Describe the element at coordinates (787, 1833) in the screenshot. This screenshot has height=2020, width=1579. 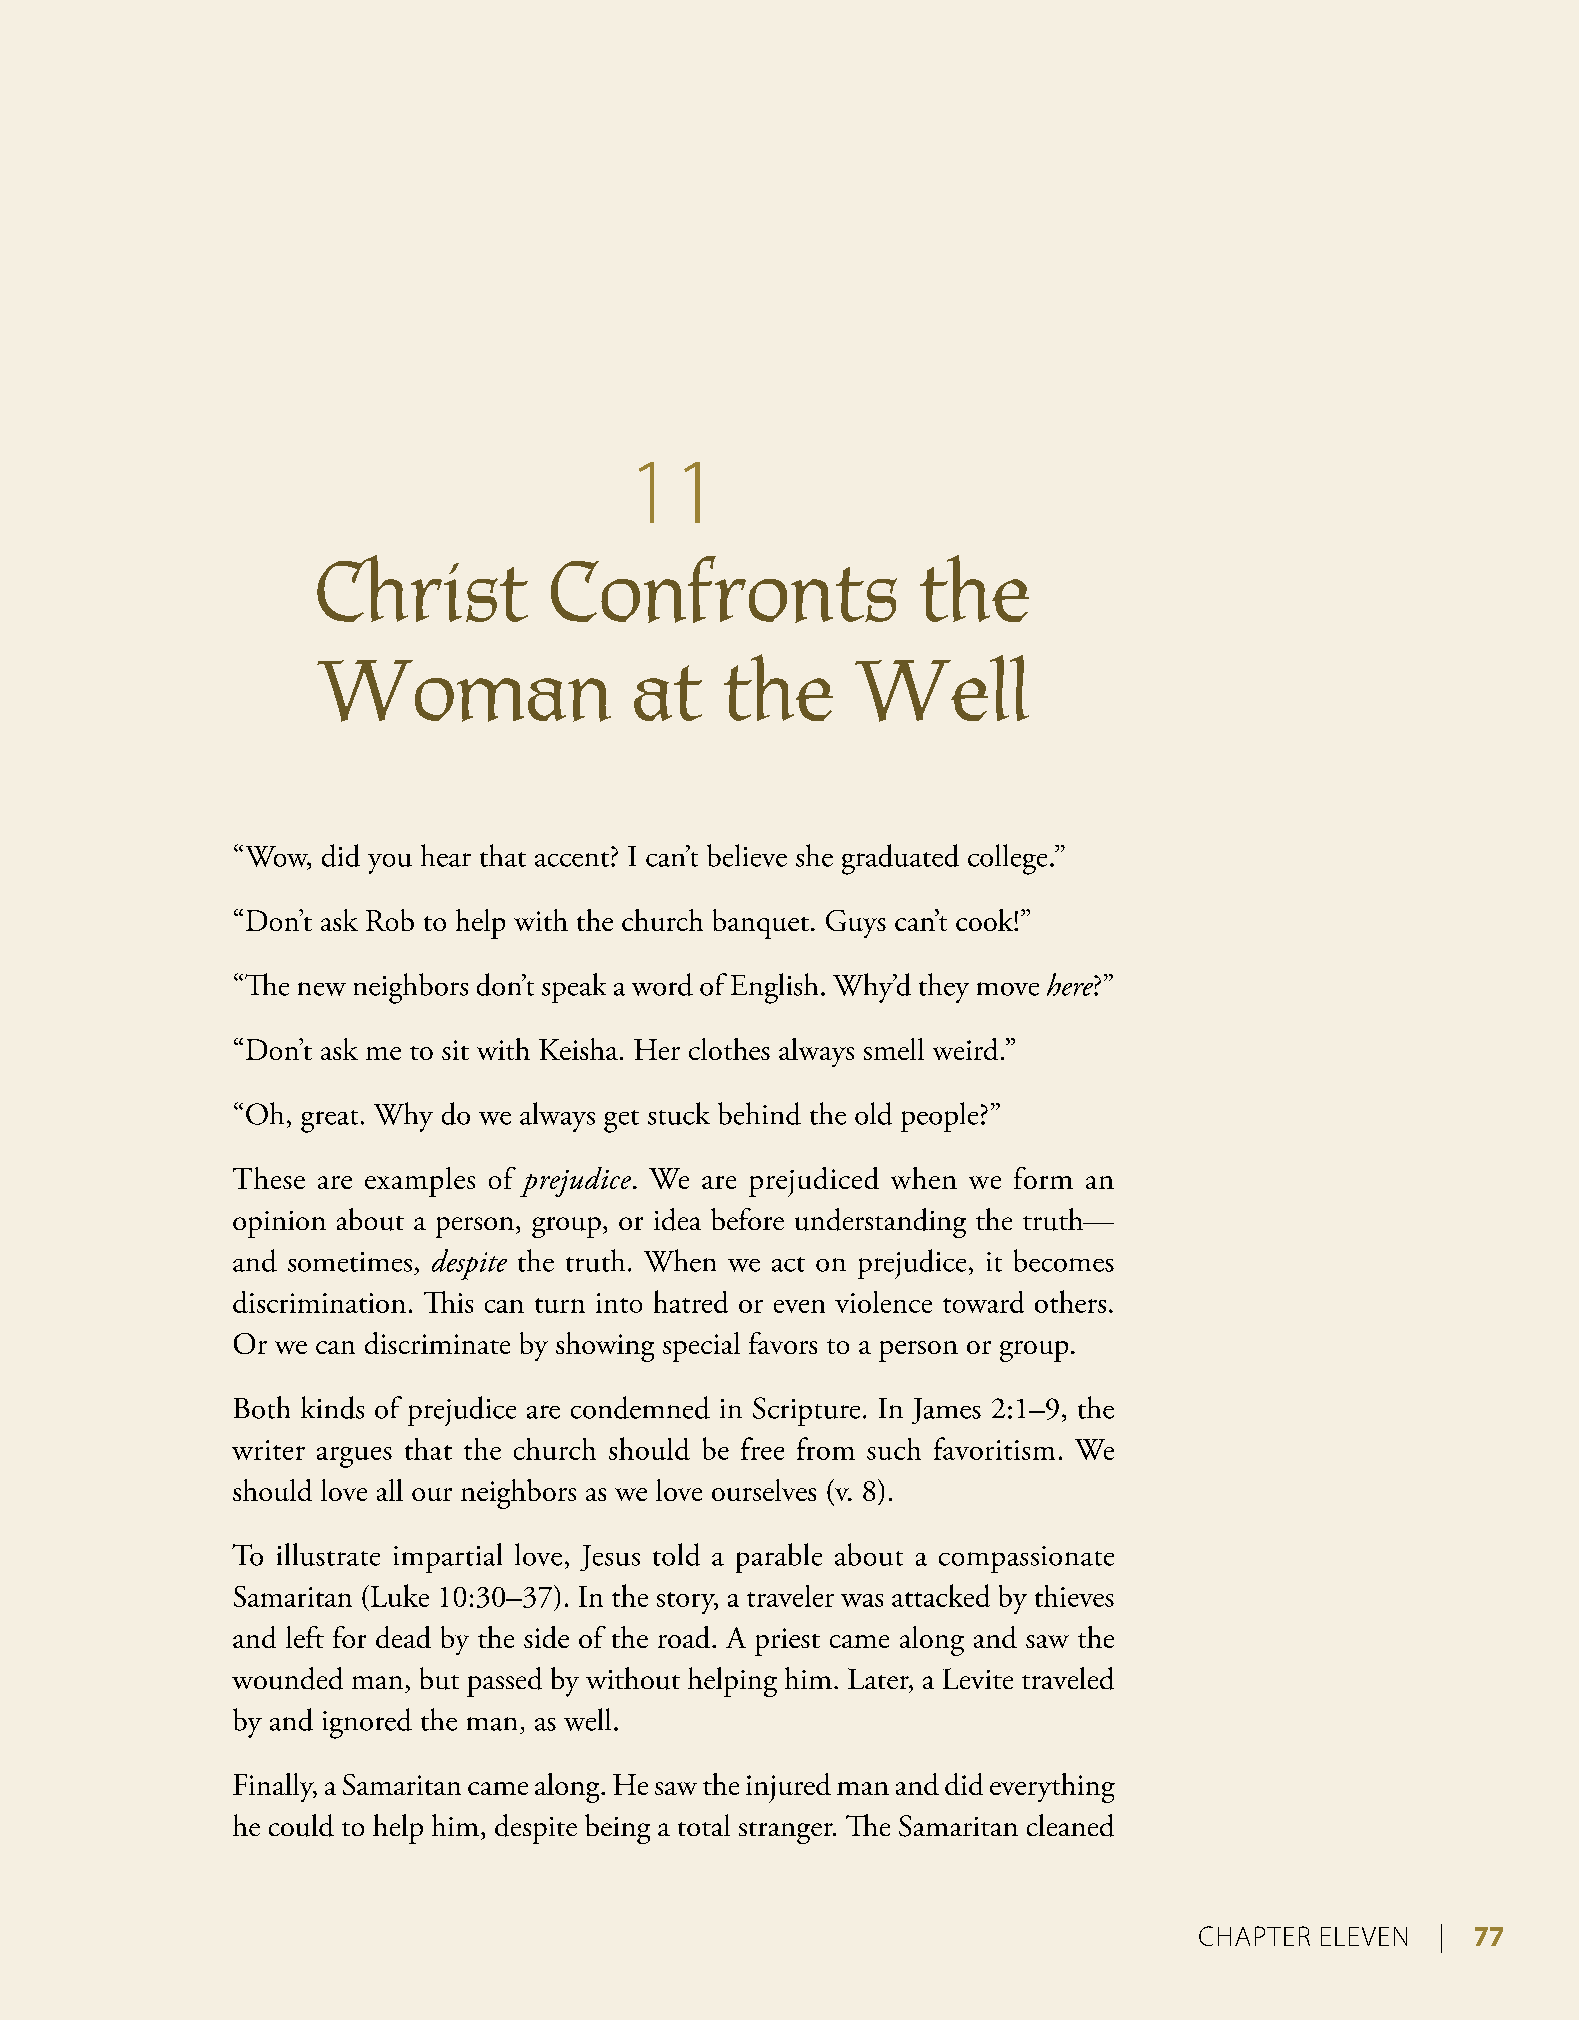
I see `stranger` at that location.
